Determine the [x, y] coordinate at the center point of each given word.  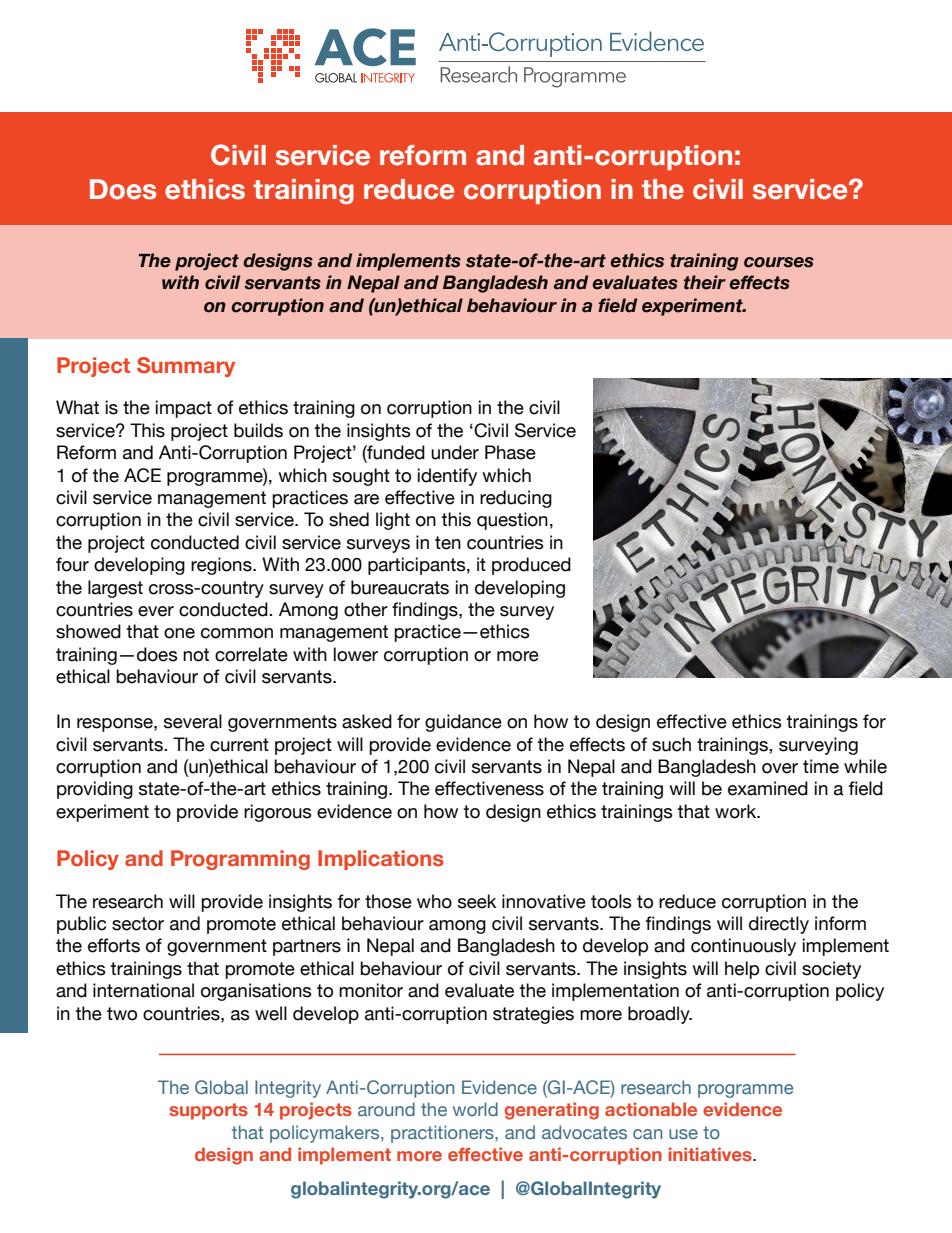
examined [768, 788]
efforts [114, 945]
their [705, 282]
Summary [186, 367]
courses [779, 262]
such [671, 744]
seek [477, 901]
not [196, 655]
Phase [510, 452]
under [455, 452]
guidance [463, 723]
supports [208, 1111]
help [742, 970]
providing [95, 790]
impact [184, 409]
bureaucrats [400, 587]
